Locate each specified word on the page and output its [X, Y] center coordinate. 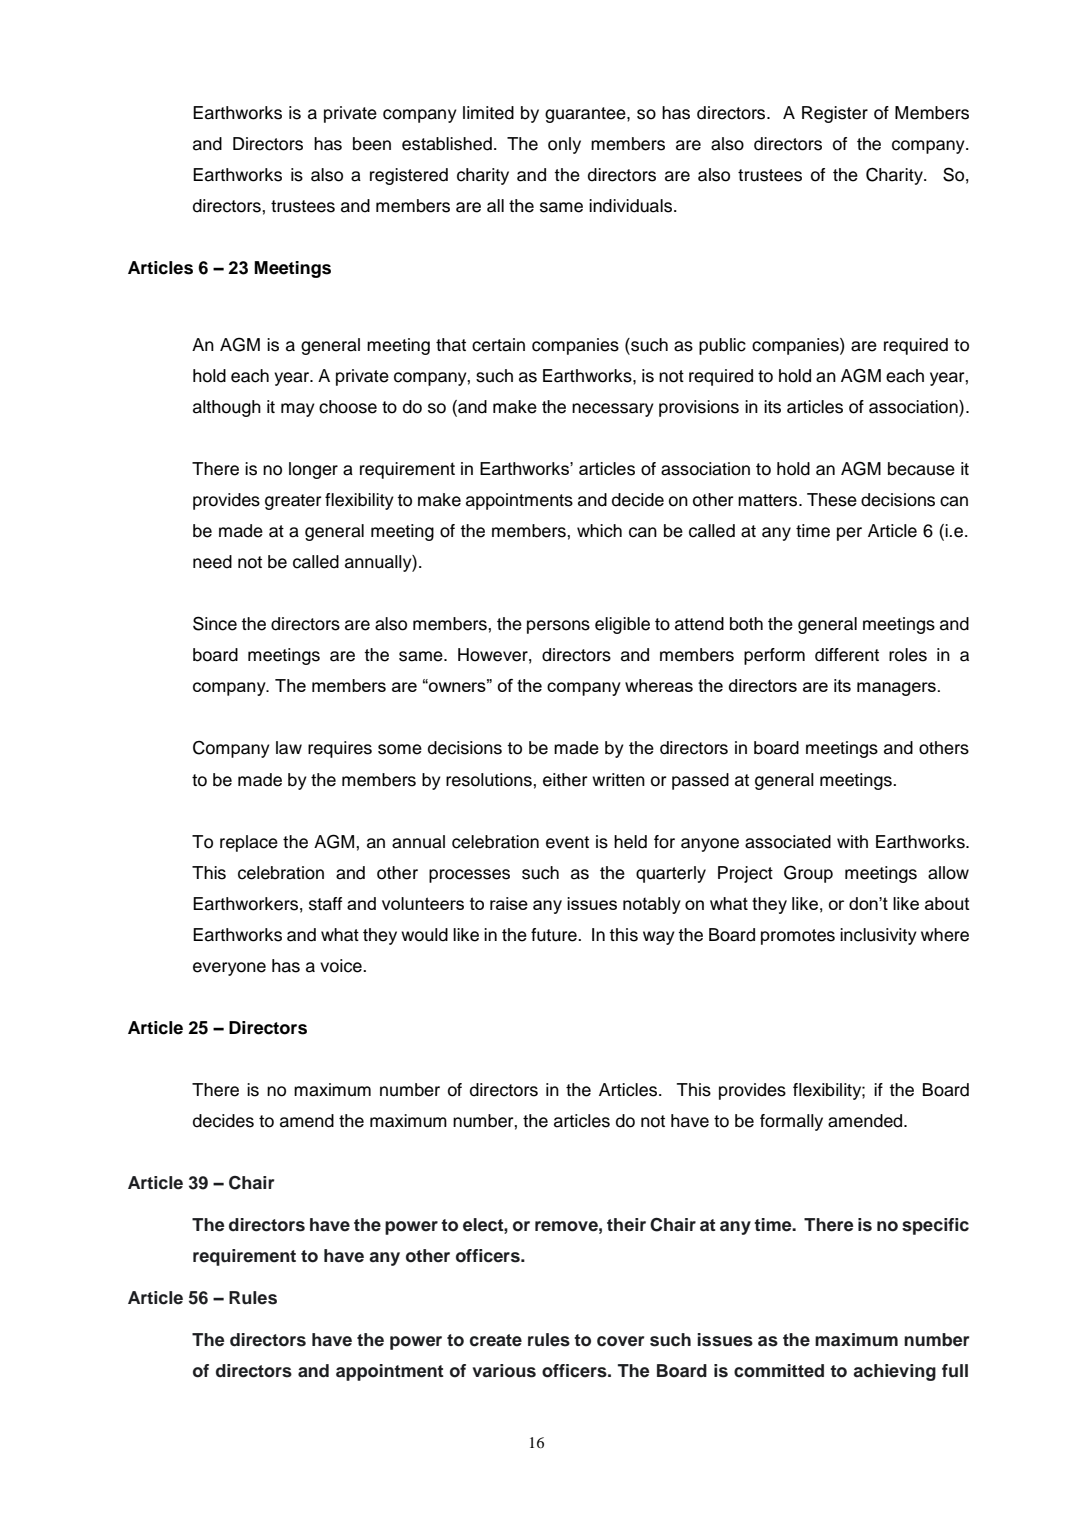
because [921, 469]
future [555, 935]
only [564, 145]
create [496, 1340]
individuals [630, 206]
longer [313, 470]
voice [342, 966]
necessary [613, 410]
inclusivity [878, 936]
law [289, 748]
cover [621, 1341]
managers [896, 689]
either [565, 780]
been [372, 144]
